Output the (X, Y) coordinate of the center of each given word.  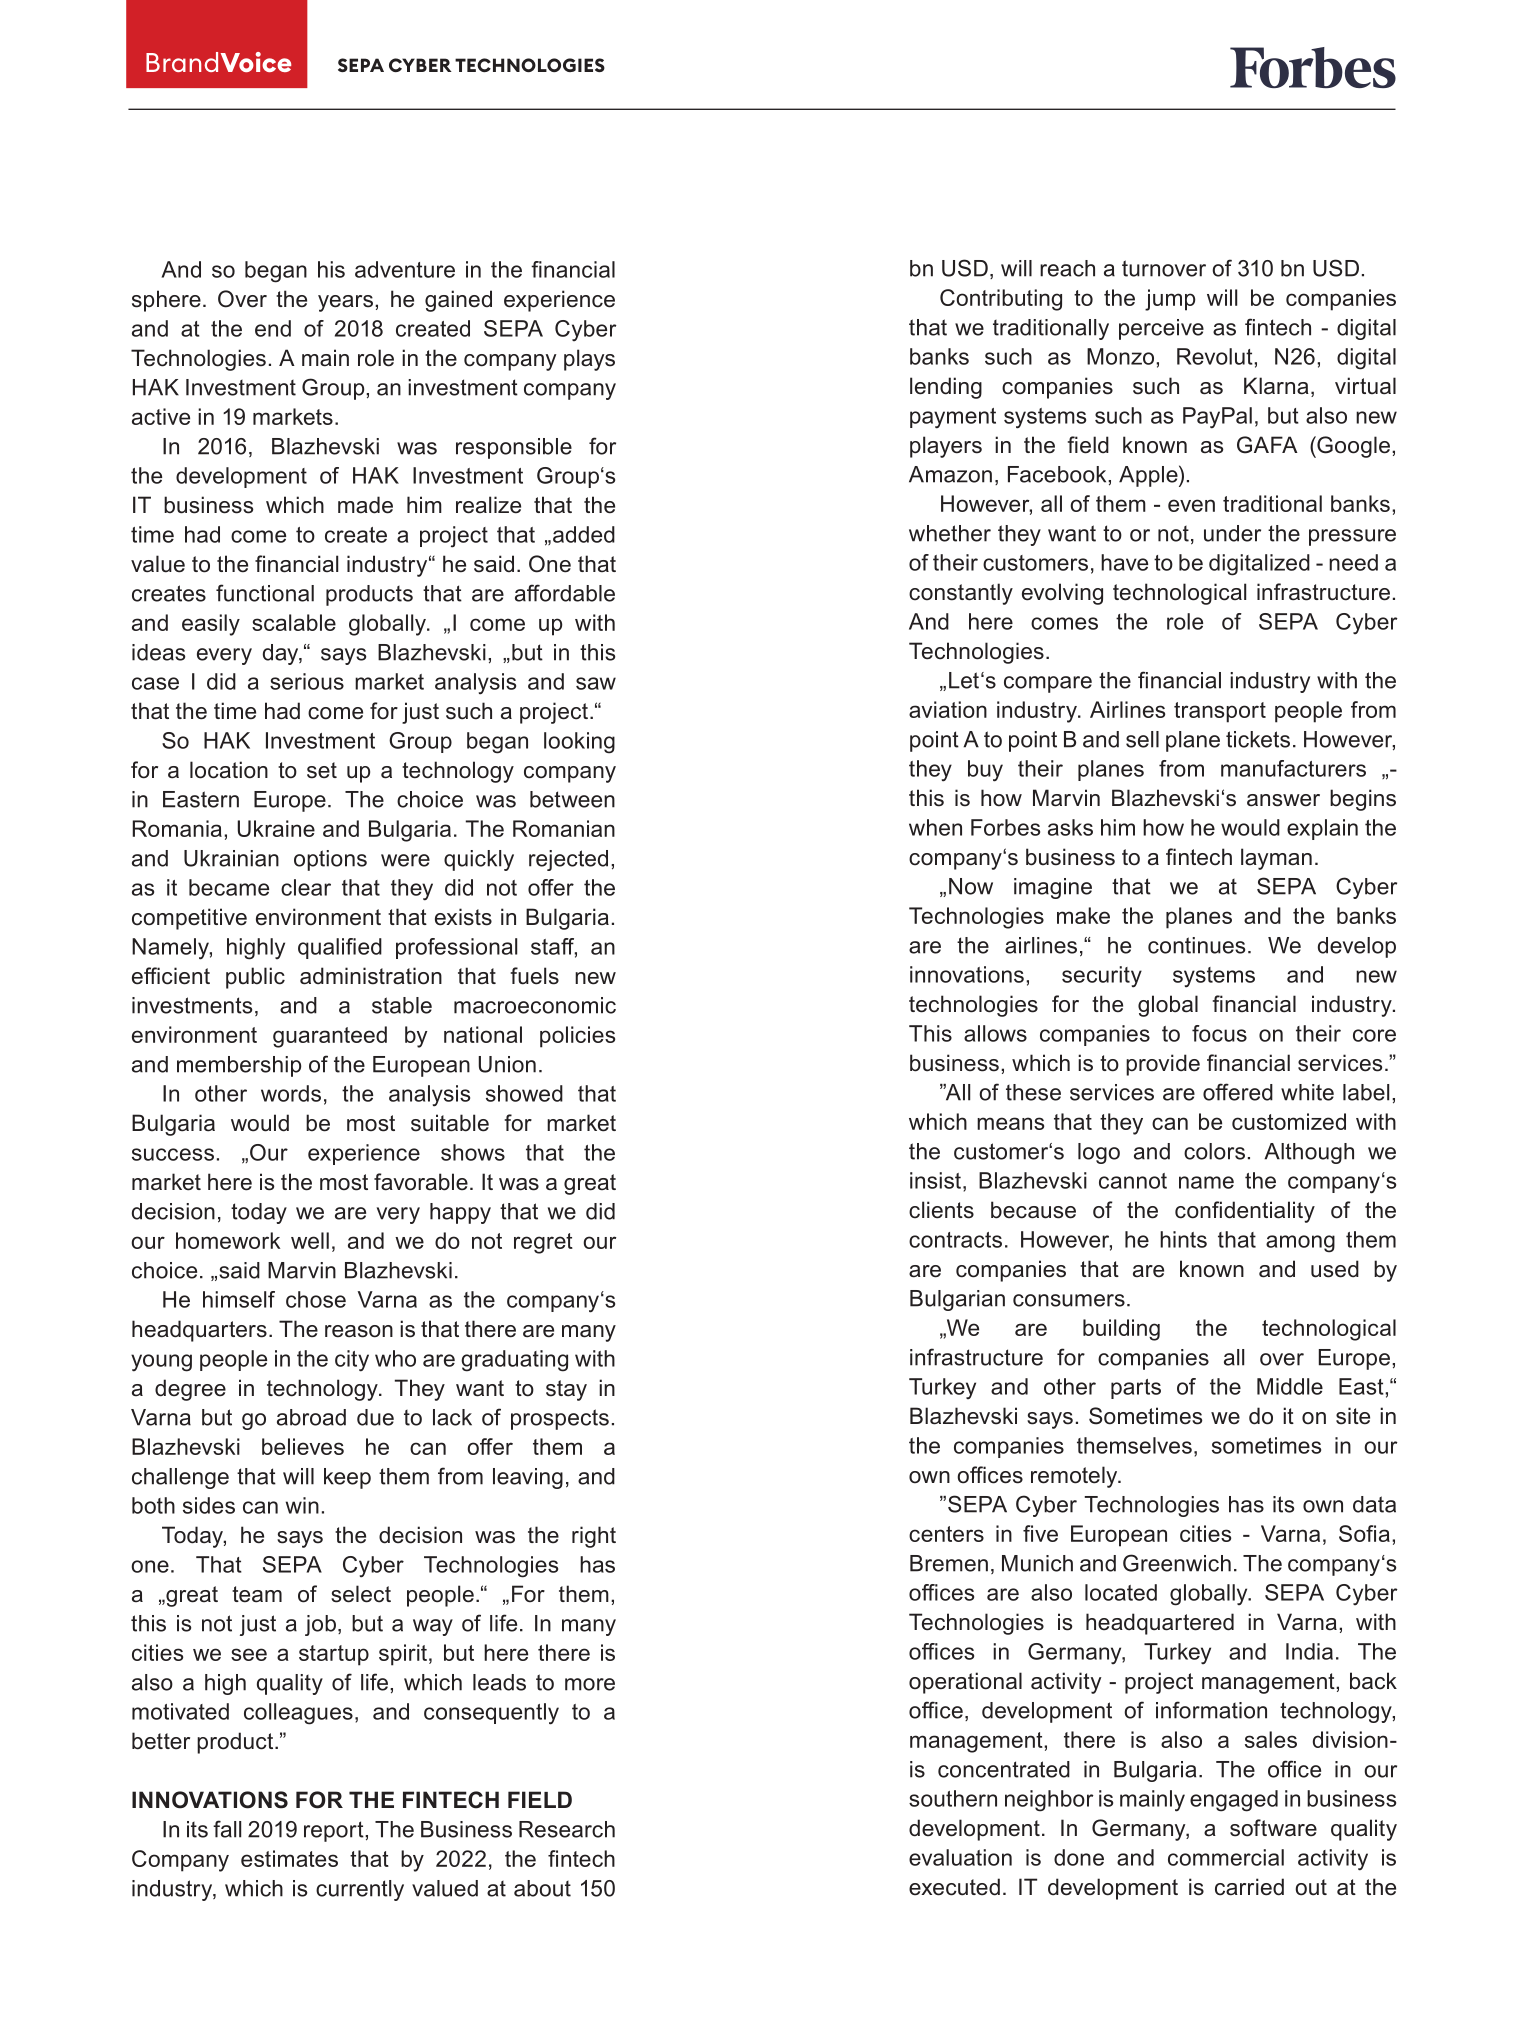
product (236, 1743)
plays (589, 360)
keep (347, 1478)
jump (1170, 300)
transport (1220, 712)
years (345, 303)
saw (596, 683)
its (1283, 1504)
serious (307, 681)
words (291, 1093)
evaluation (960, 1857)
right (594, 1537)
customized (1289, 1121)
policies (577, 1037)
